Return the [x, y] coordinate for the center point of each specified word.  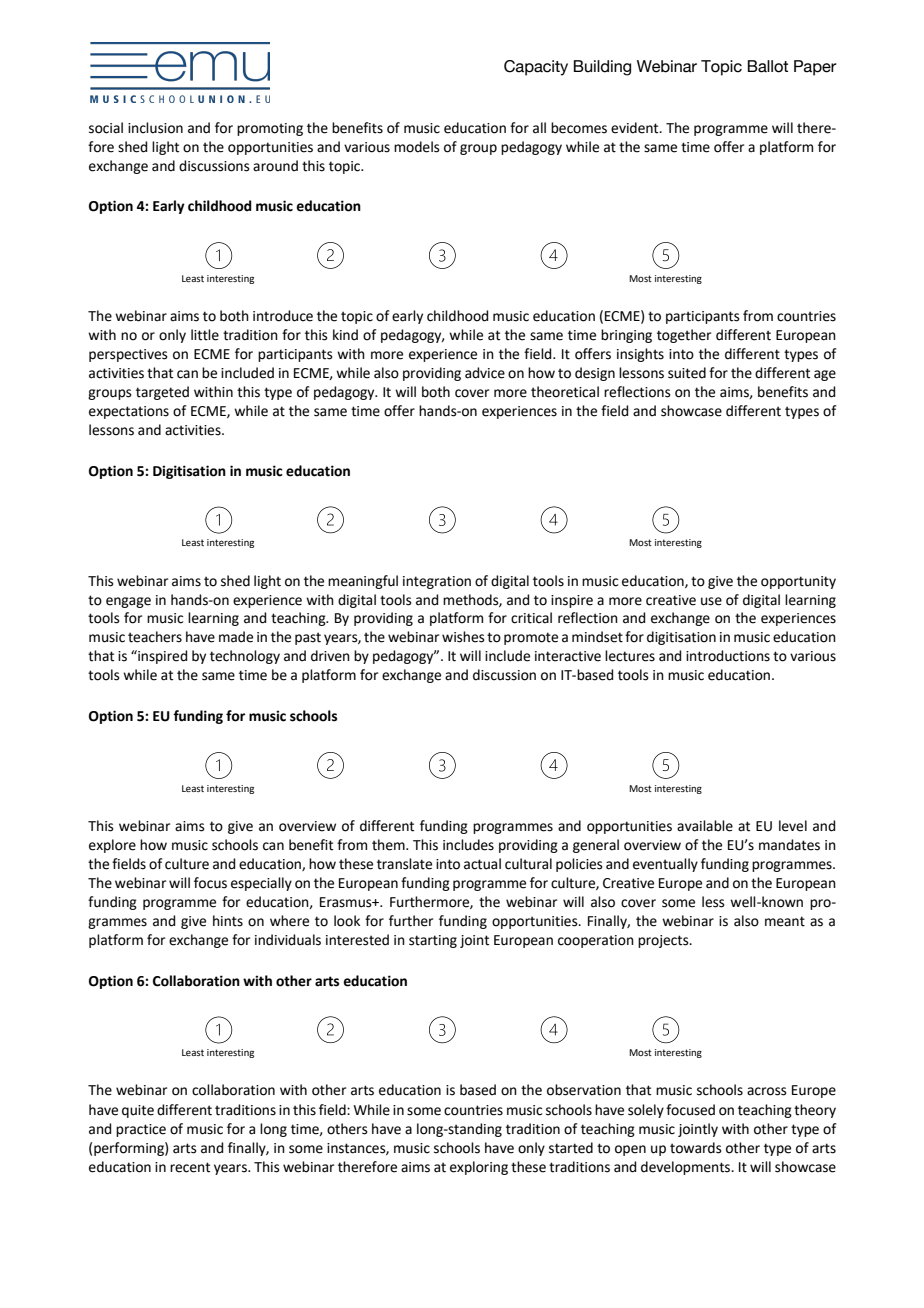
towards [696, 1148]
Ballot [768, 66]
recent [190, 1167]
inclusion [155, 128]
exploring [479, 1168]
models [417, 147]
